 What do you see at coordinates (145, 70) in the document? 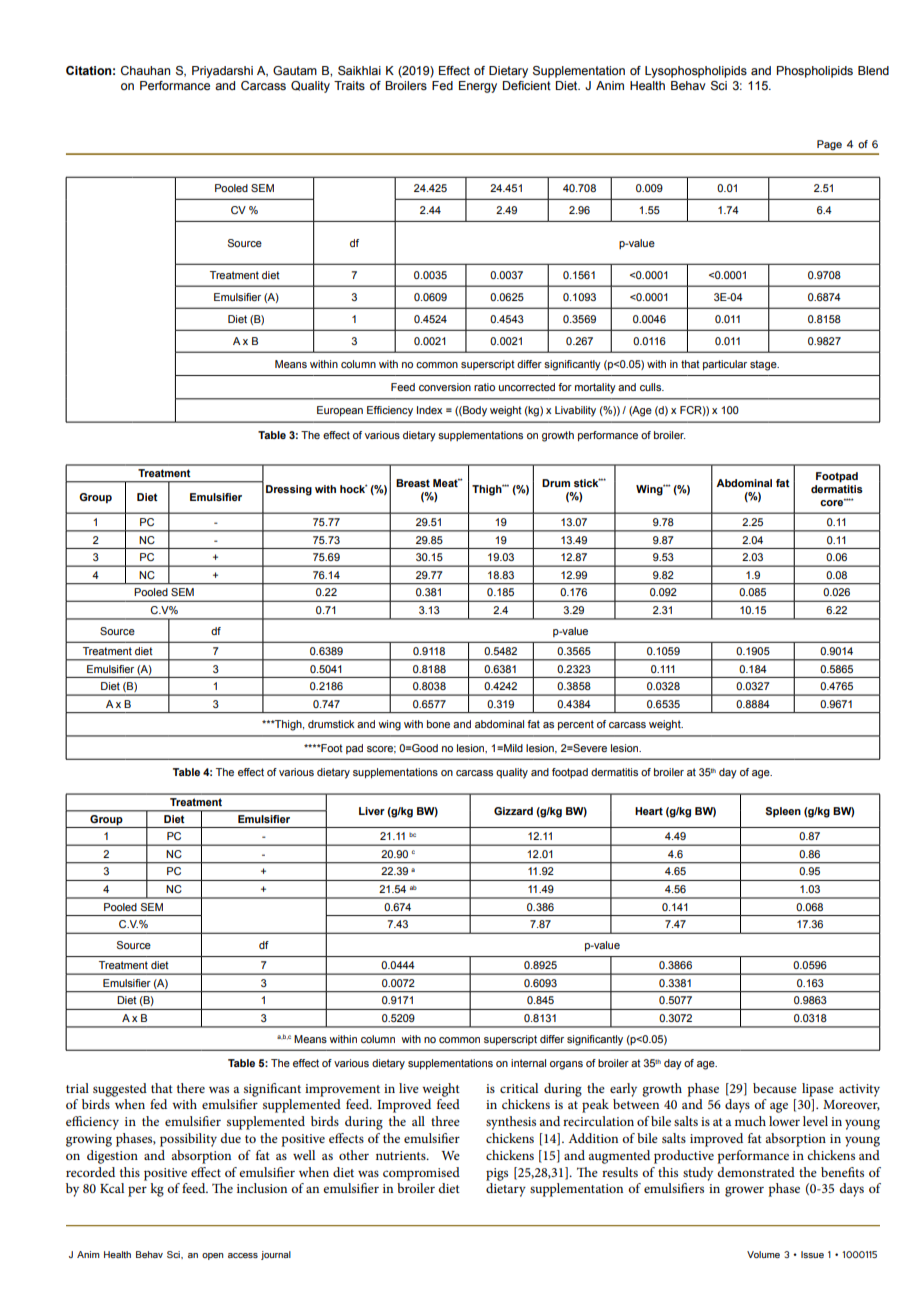
I see `Chauhan` at bounding box center [145, 70].
